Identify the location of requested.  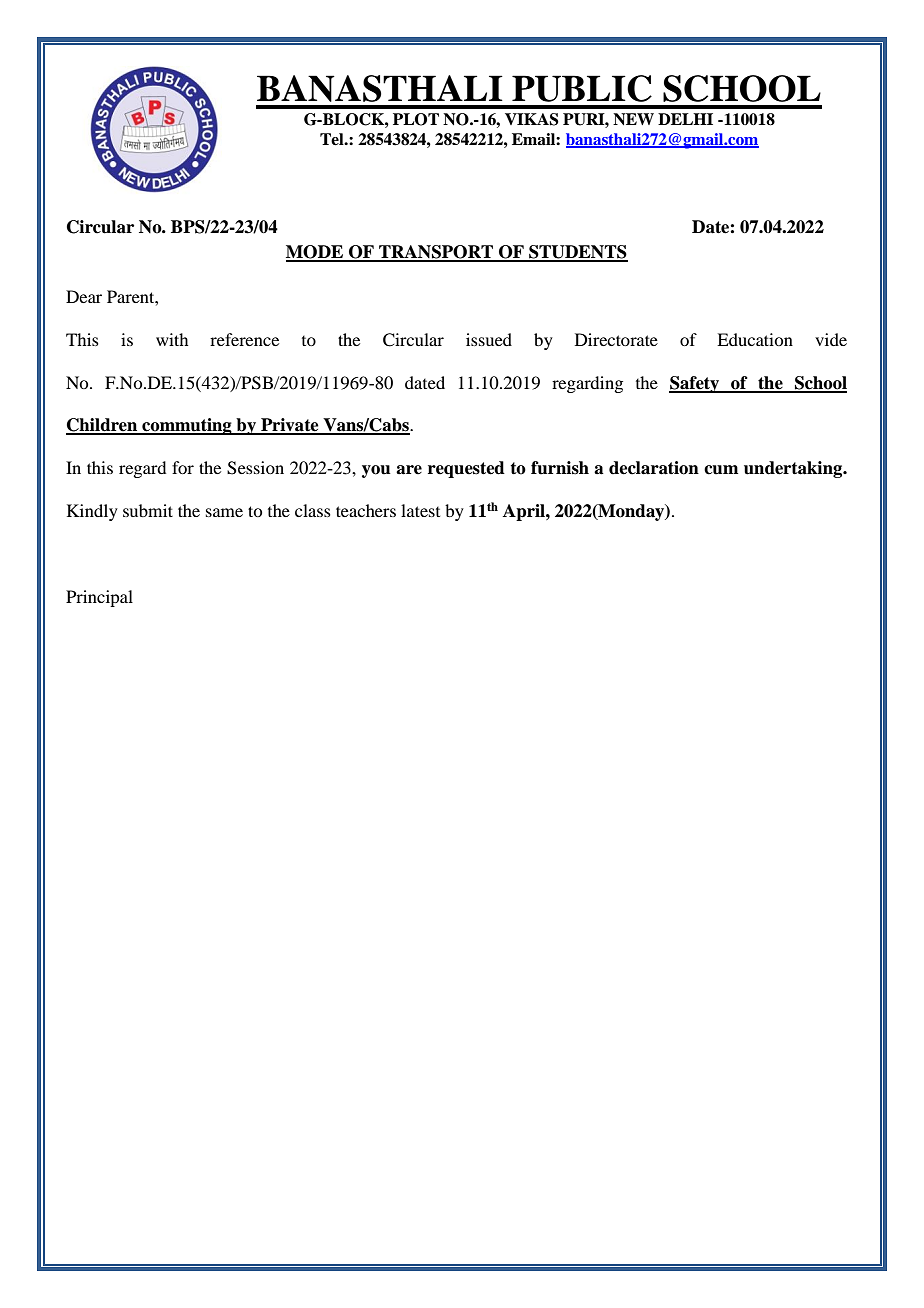
(466, 469).
